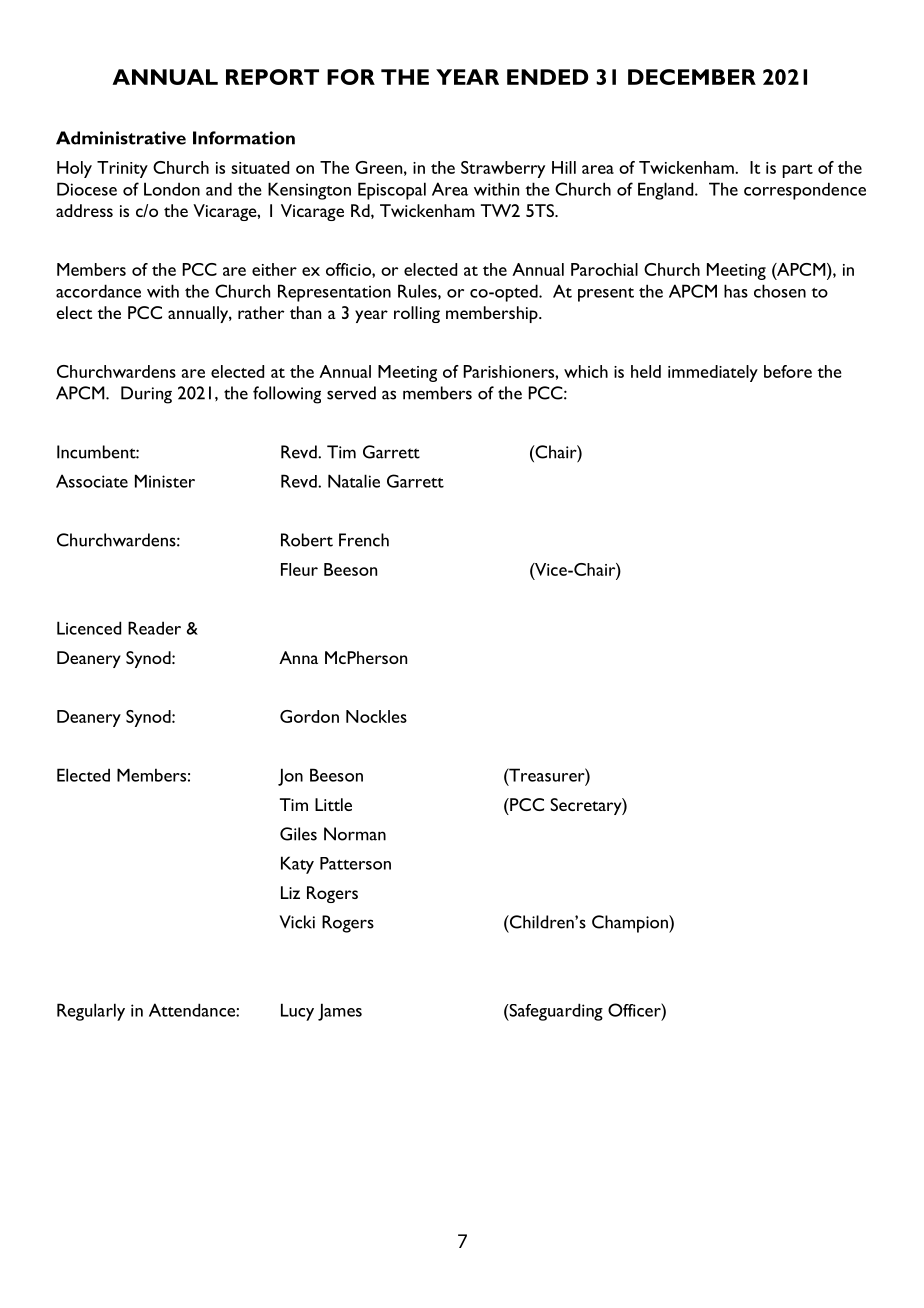 This screenshot has height=1308, width=924. What do you see at coordinates (91, 1012) in the screenshot?
I see `Regularly` at bounding box center [91, 1012].
